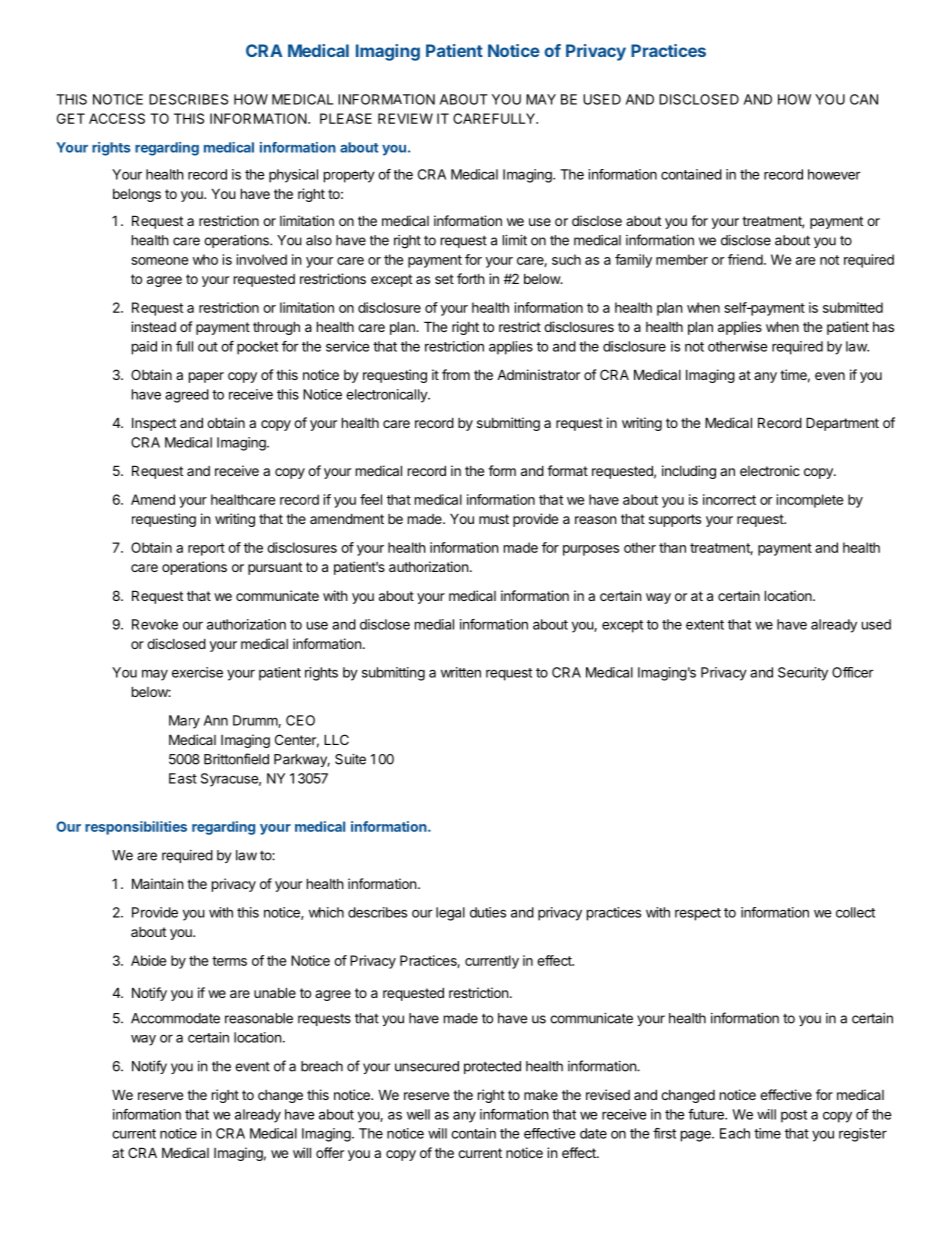 This document has height=1233, width=952. I want to click on collect, so click(855, 912).
